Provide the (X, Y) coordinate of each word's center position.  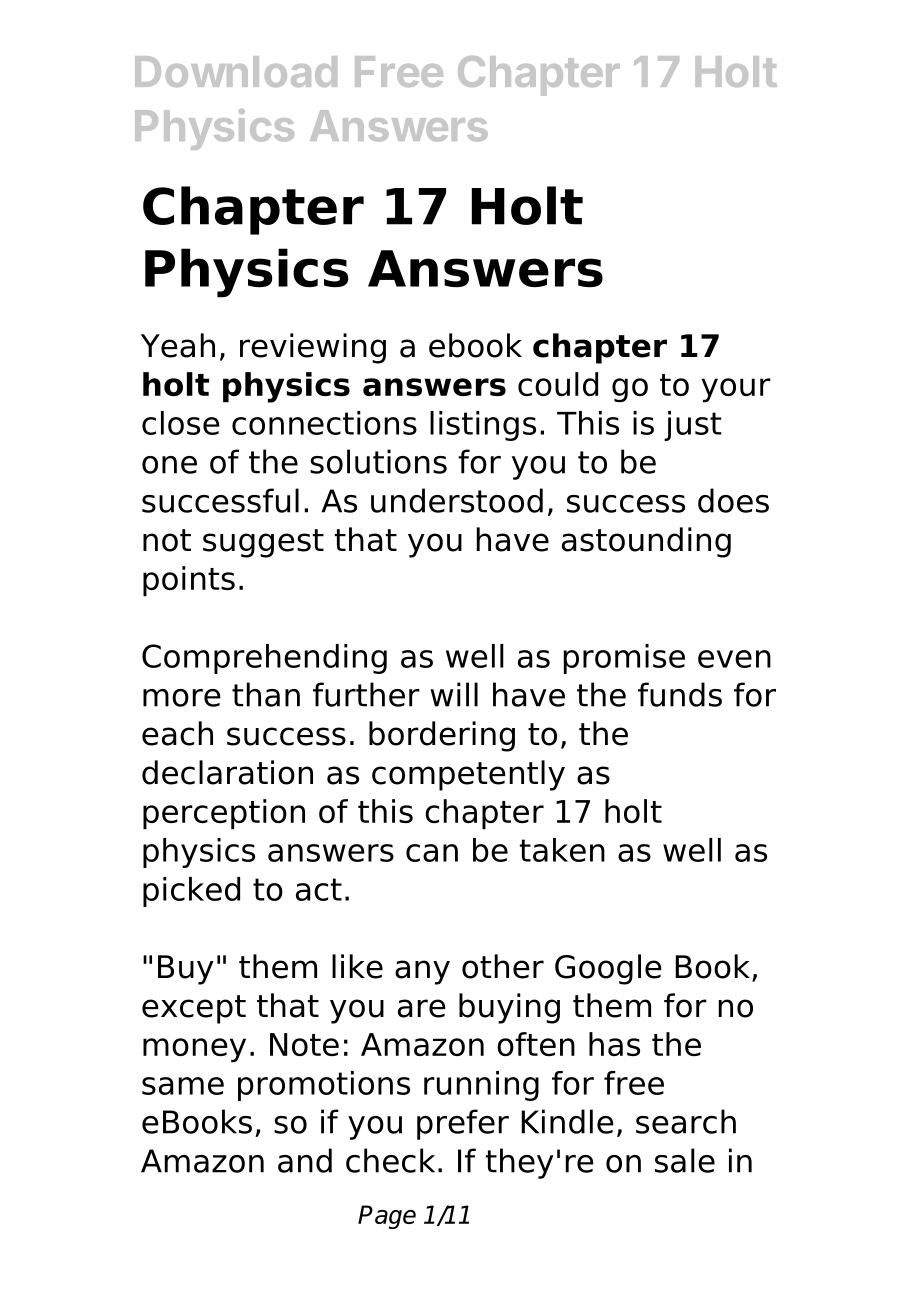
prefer (463, 1124)
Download (236, 71)
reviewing (313, 348)
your (736, 390)
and (305, 1160)
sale (685, 1160)
